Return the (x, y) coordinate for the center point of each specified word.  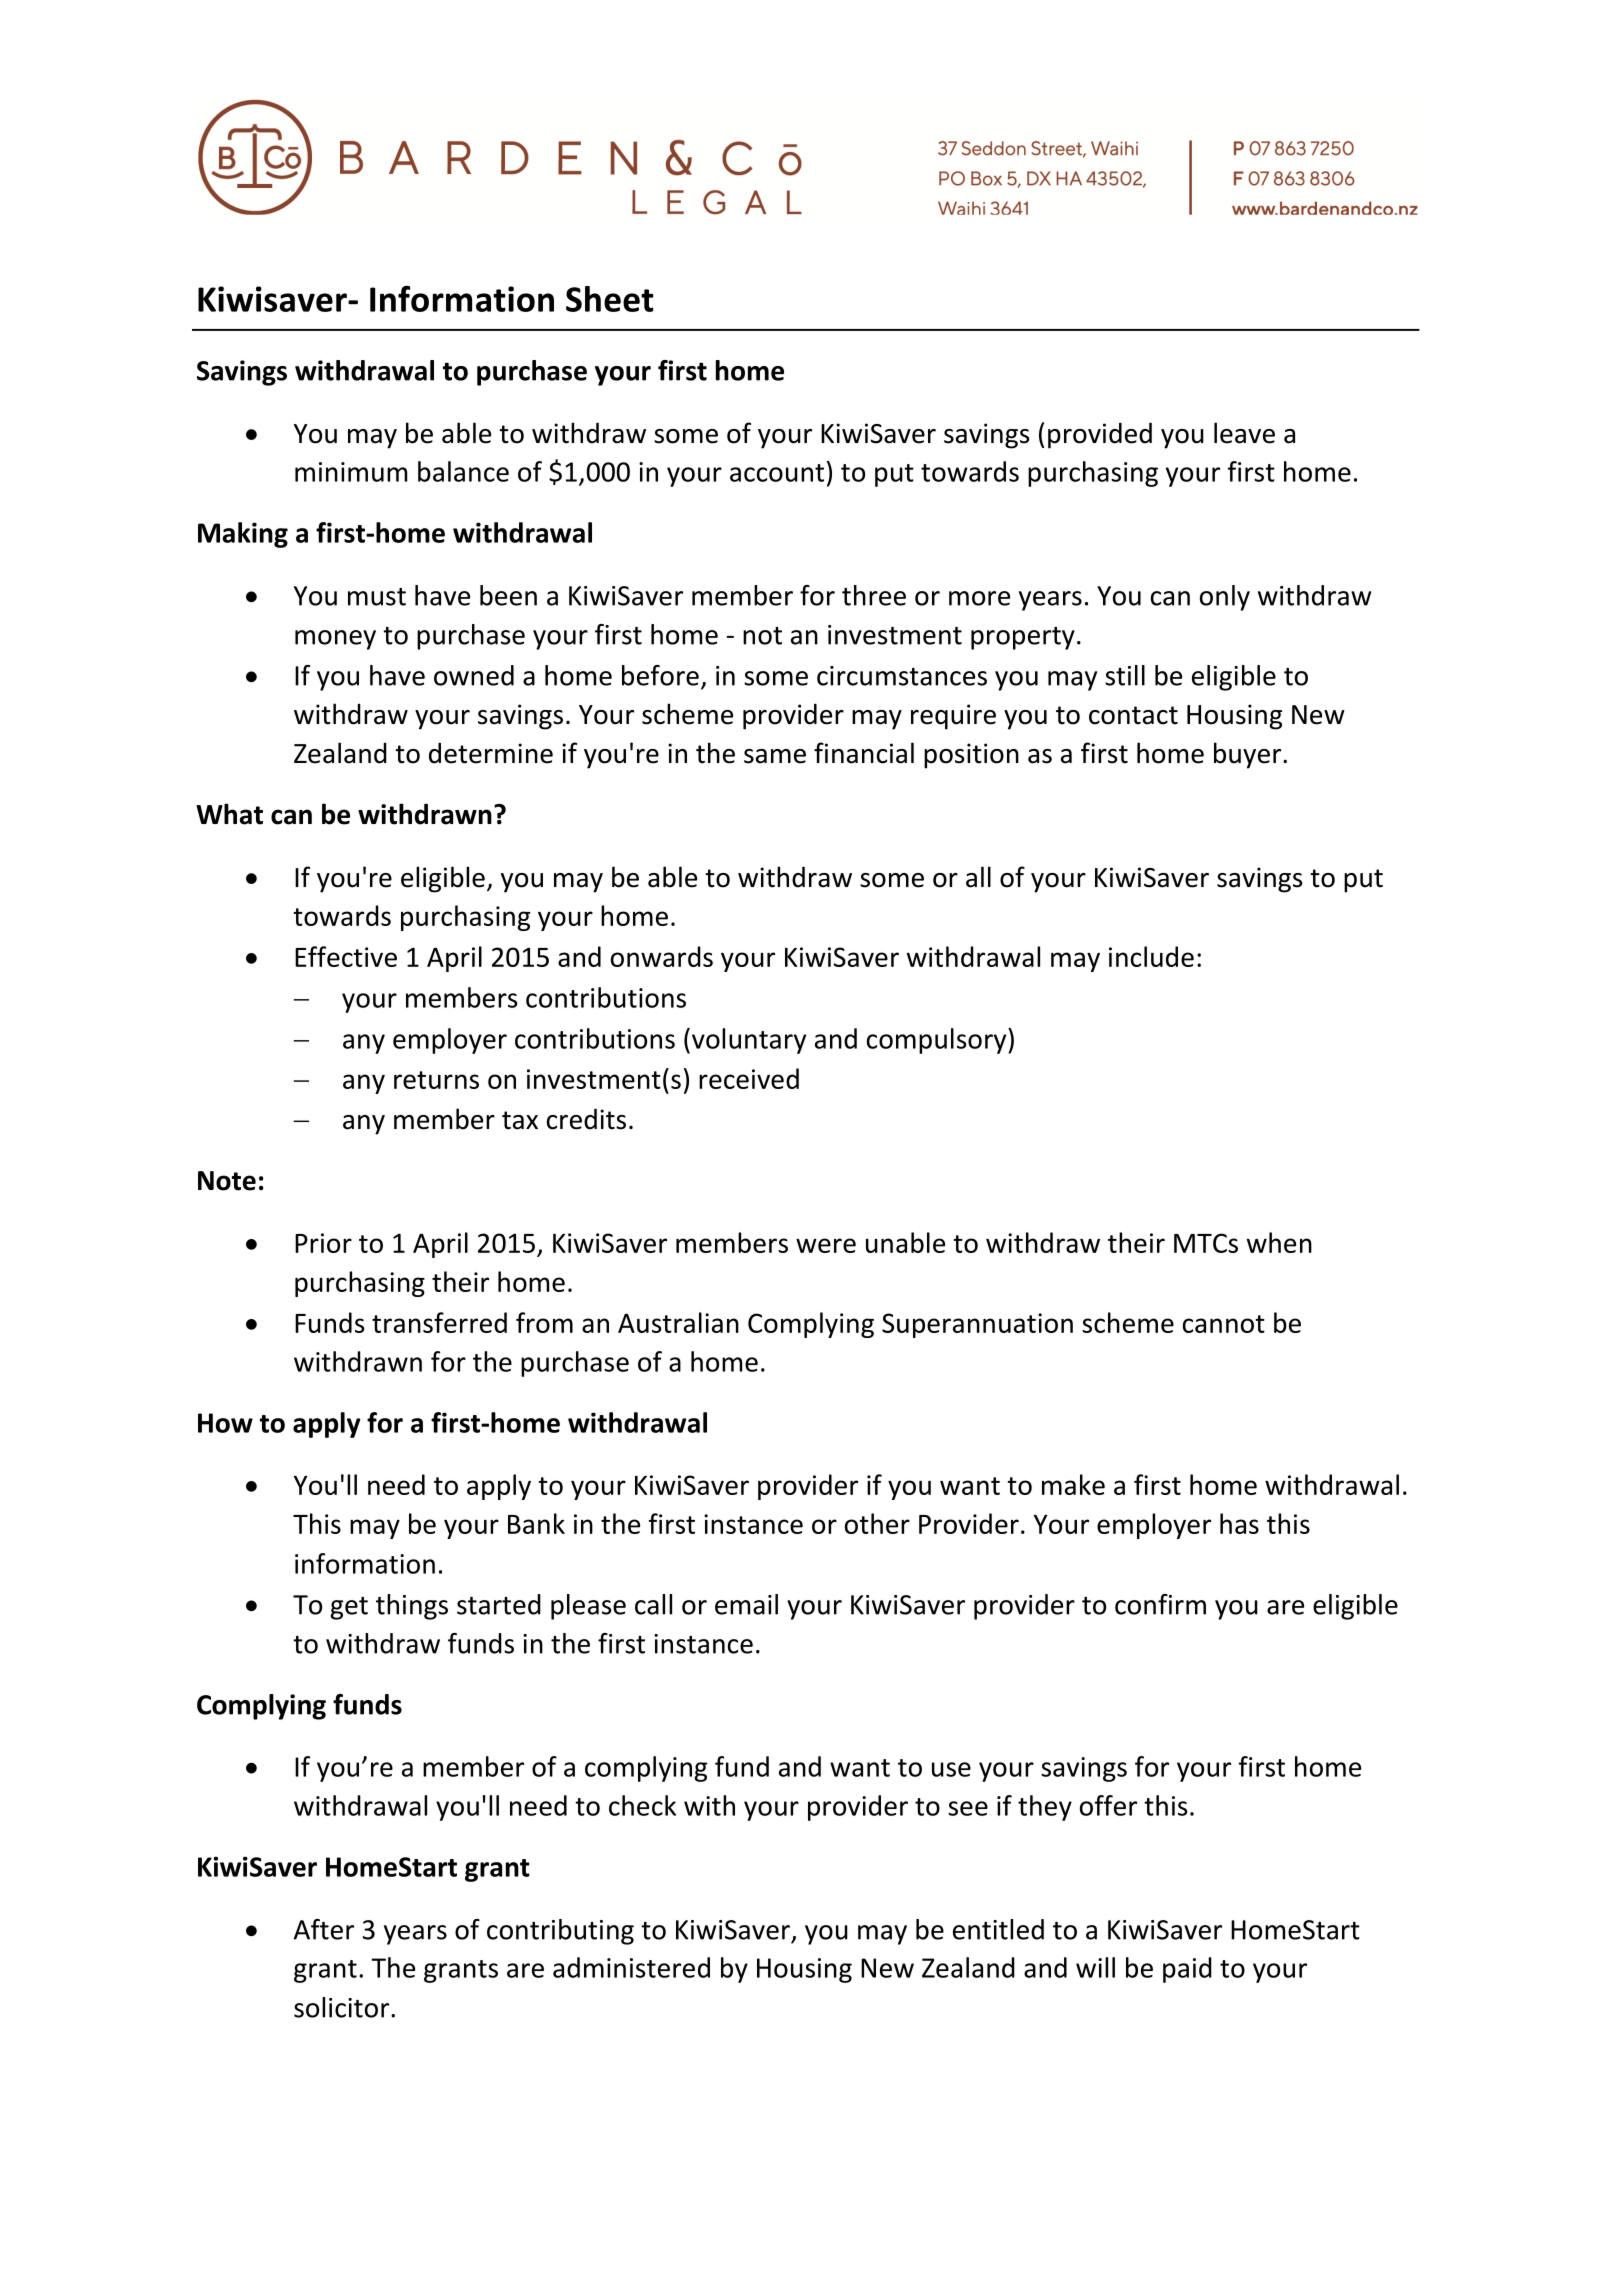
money (335, 640)
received (749, 1078)
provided (1100, 435)
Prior (323, 1243)
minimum (351, 472)
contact (1133, 715)
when (1279, 1242)
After (324, 1929)
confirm (1160, 1604)
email (746, 1604)
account (777, 473)
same (775, 756)
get (349, 1608)
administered (631, 1967)
